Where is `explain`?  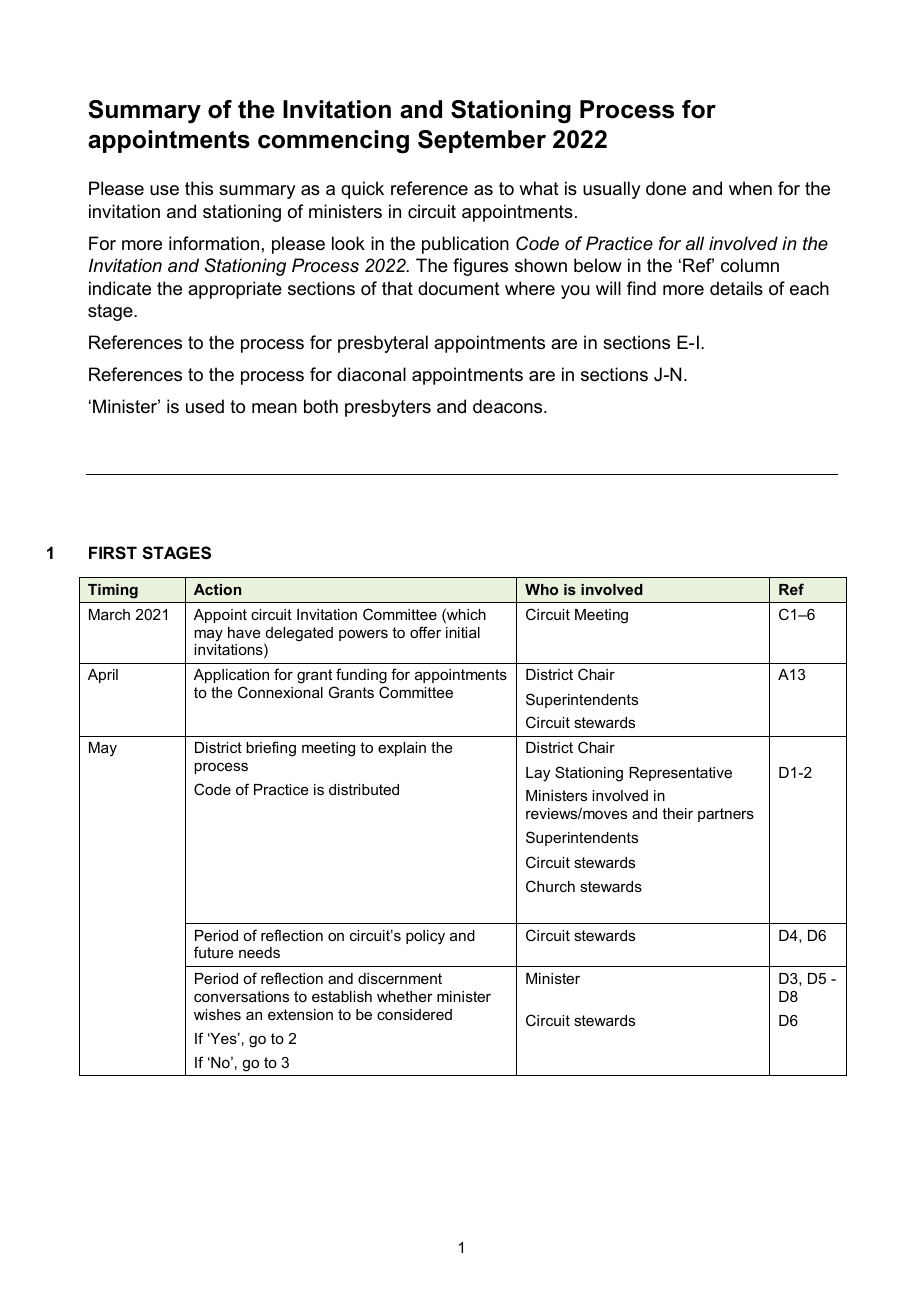
explain is located at coordinates (402, 749).
